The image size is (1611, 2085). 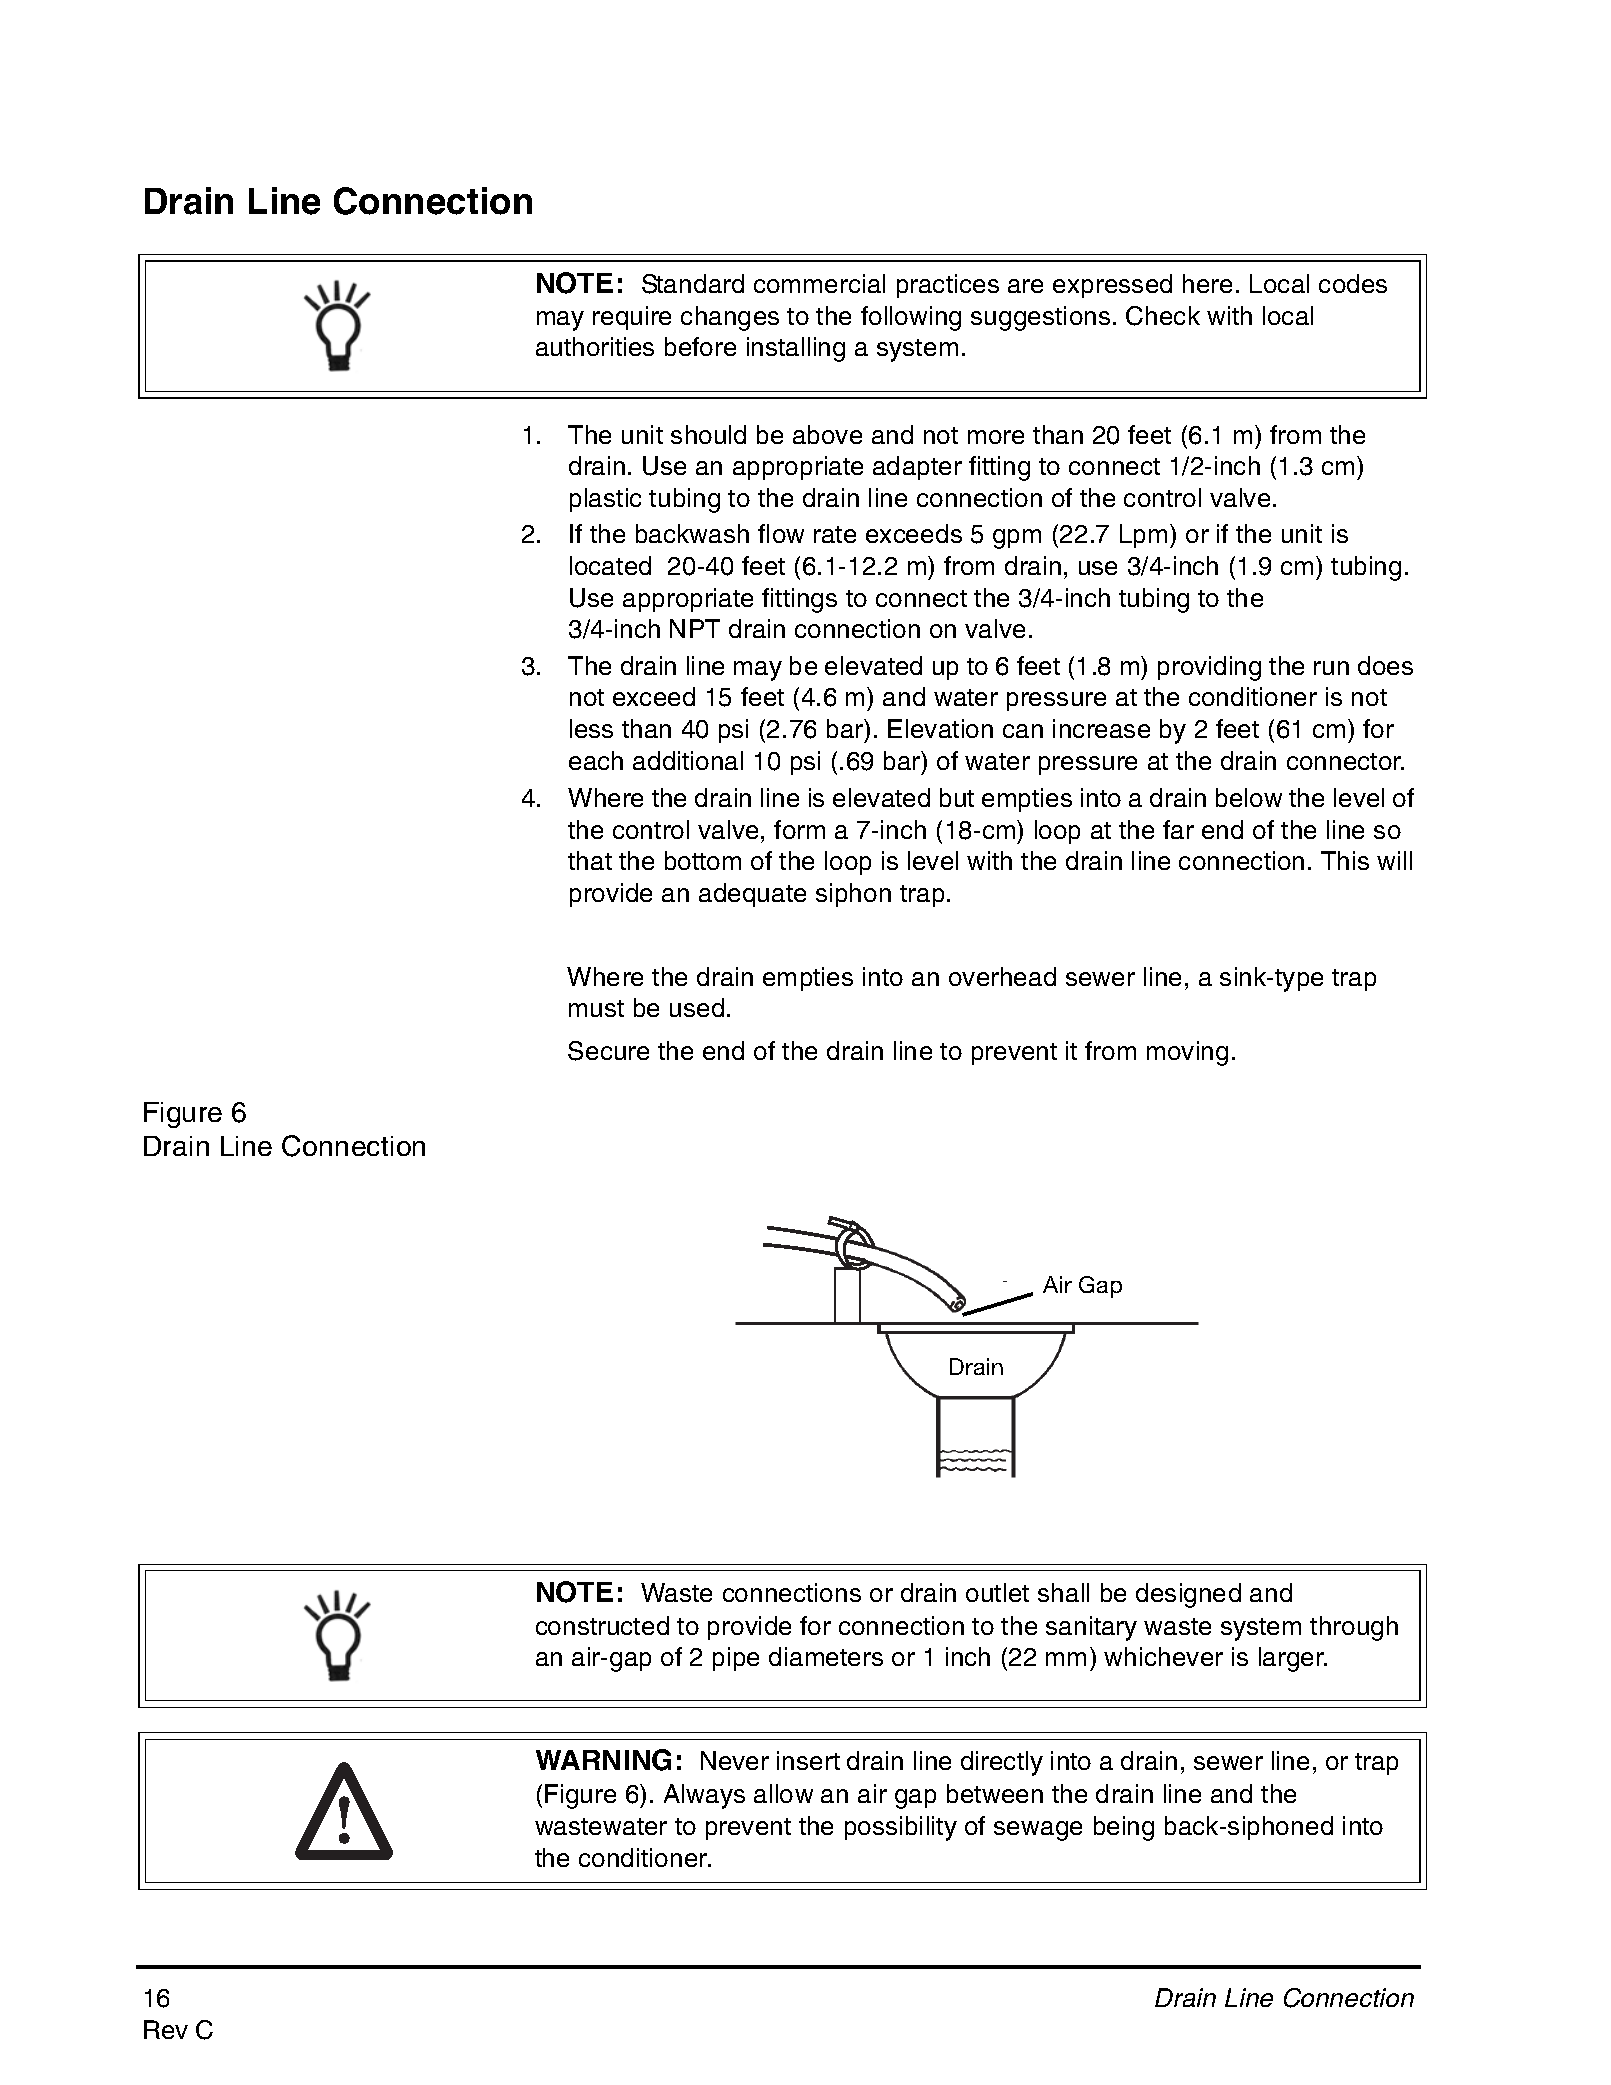 What do you see at coordinates (1040, 318) in the document?
I see `suggestions` at bounding box center [1040, 318].
